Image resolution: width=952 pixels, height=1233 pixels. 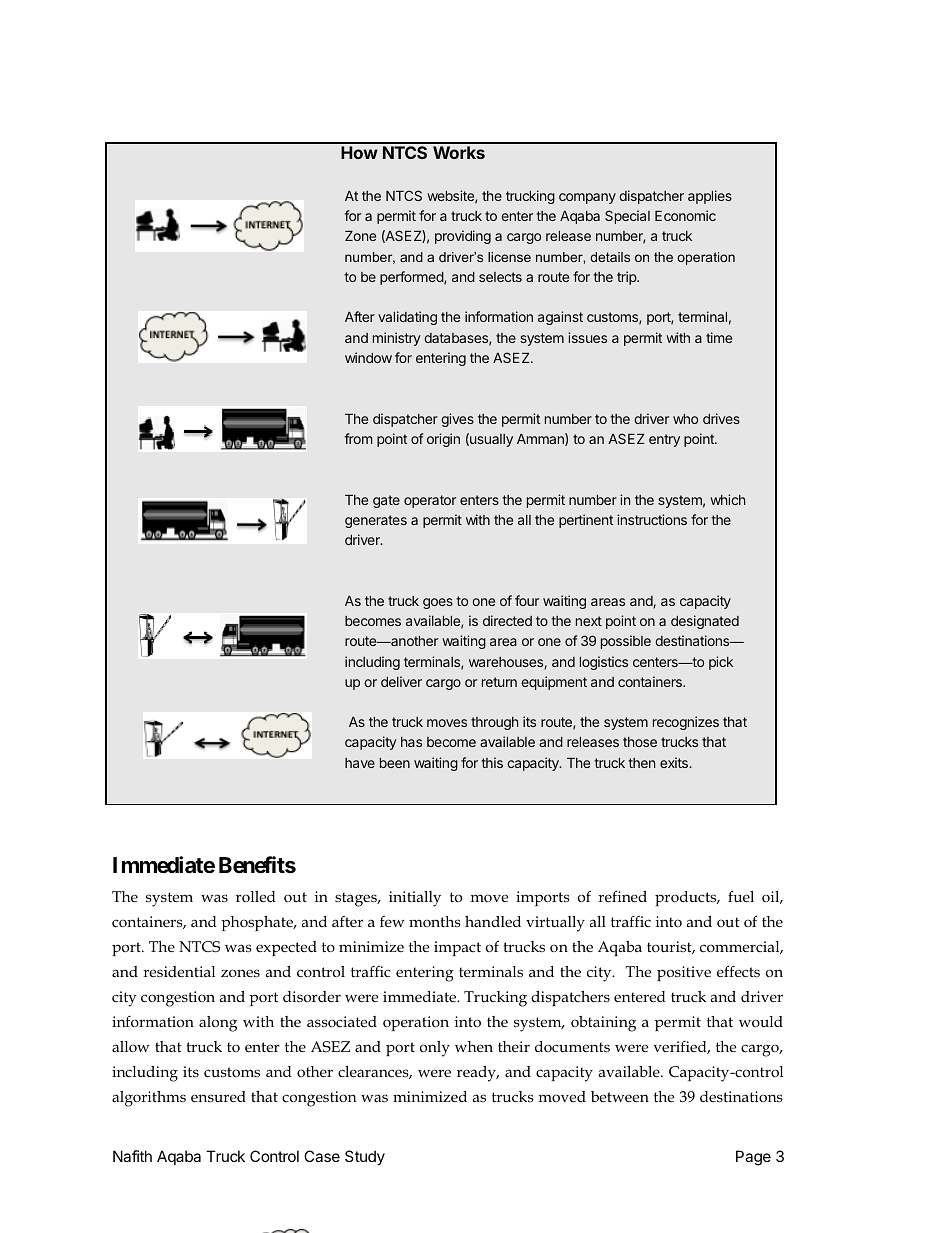 I want to click on applies, so click(x=710, y=197).
